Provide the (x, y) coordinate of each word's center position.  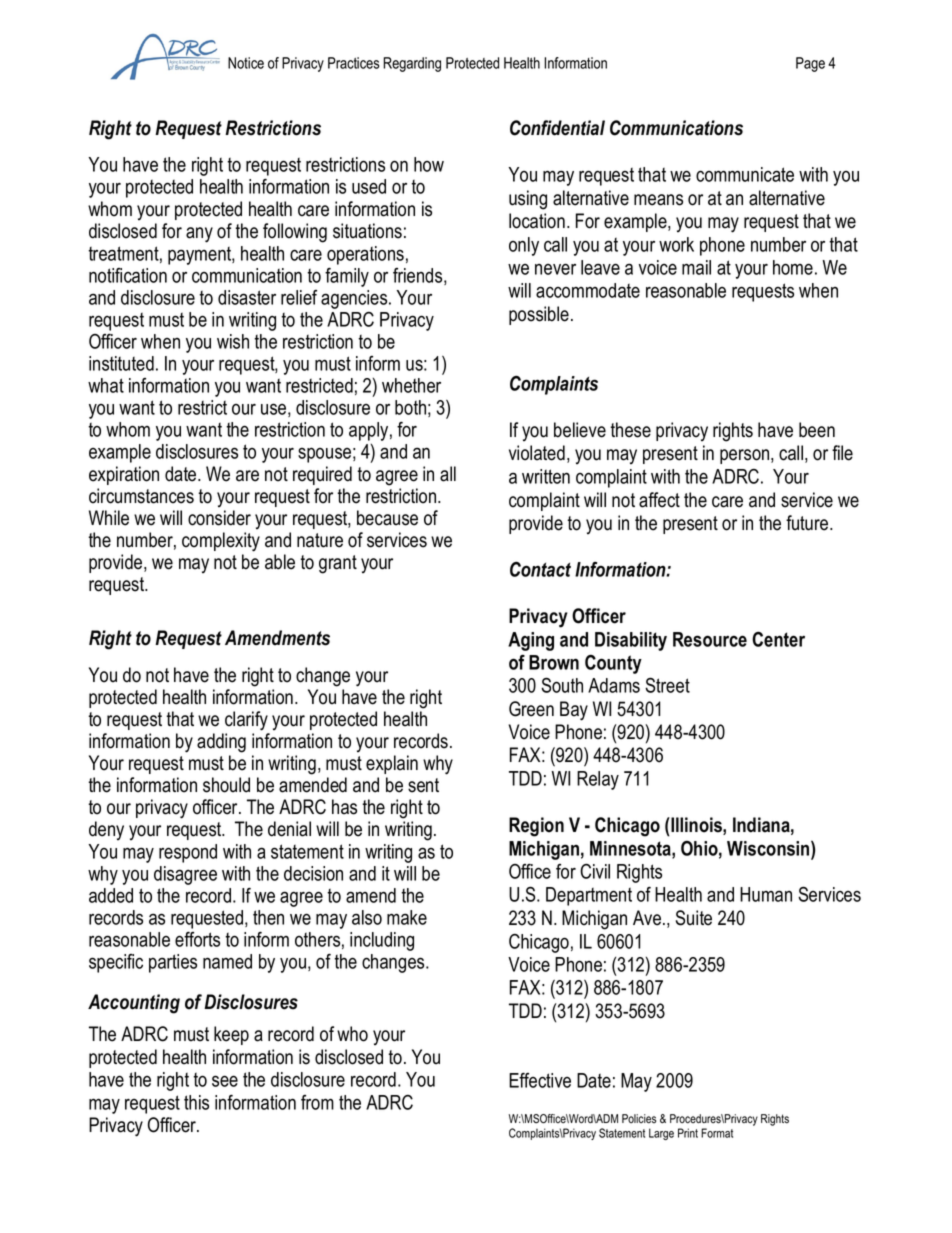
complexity (221, 542)
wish (233, 341)
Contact (540, 569)
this (196, 1102)
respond (188, 853)
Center (778, 639)
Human (766, 894)
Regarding (412, 64)
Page (810, 64)
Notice (246, 63)
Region (536, 827)
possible (539, 315)
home (793, 267)
